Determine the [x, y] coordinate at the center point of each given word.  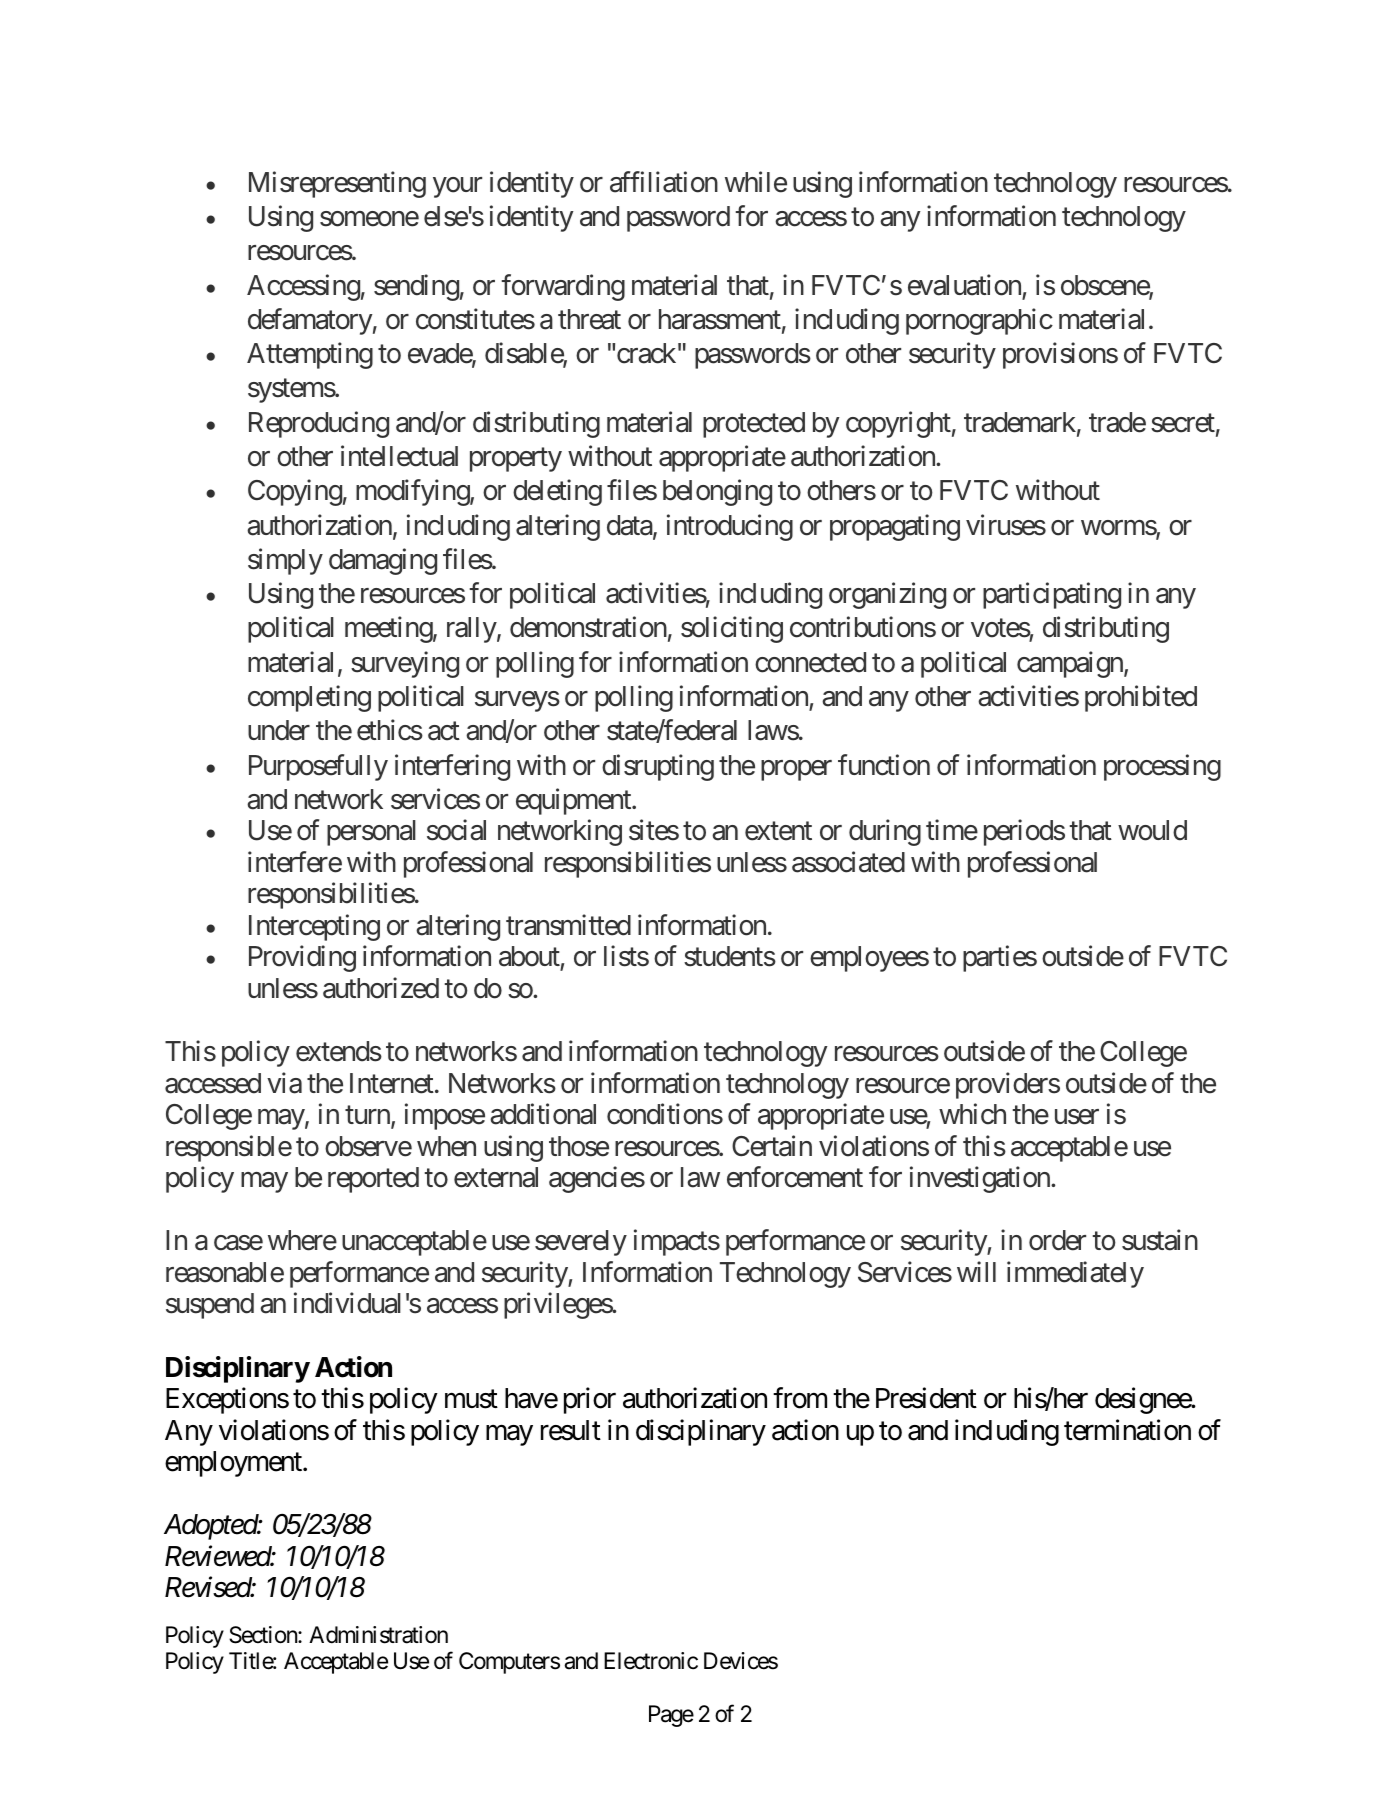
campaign [1071, 664]
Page [671, 1716]
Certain [772, 1146]
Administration [378, 1635]
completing [309, 698]
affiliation [664, 182]
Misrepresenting [337, 184]
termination [1127, 1430]
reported [373, 1180]
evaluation [964, 285]
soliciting [732, 630]
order [1057, 1240]
